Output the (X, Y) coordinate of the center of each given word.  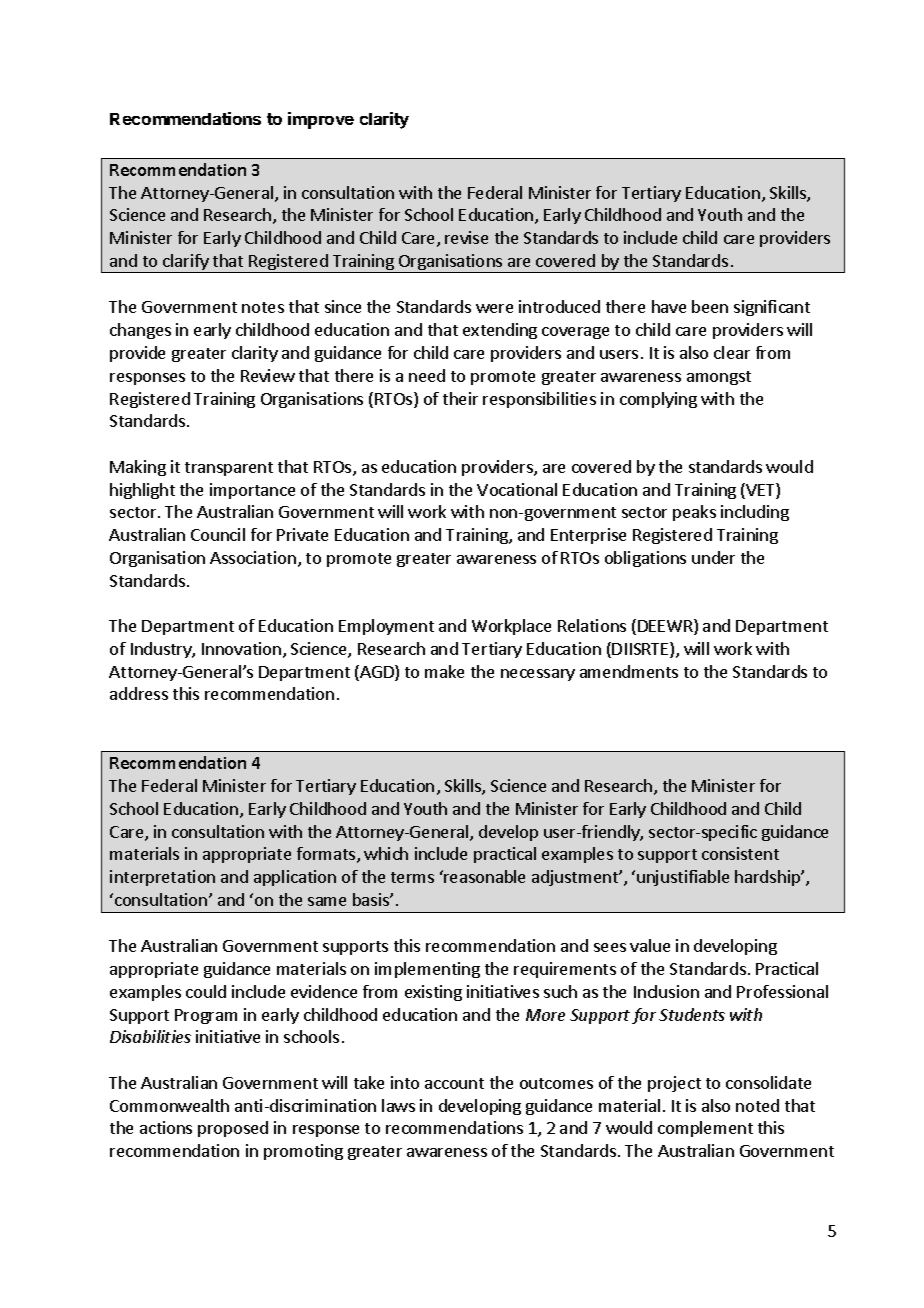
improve (321, 120)
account (454, 1083)
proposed (233, 1129)
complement (705, 1129)
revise (466, 237)
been (710, 306)
